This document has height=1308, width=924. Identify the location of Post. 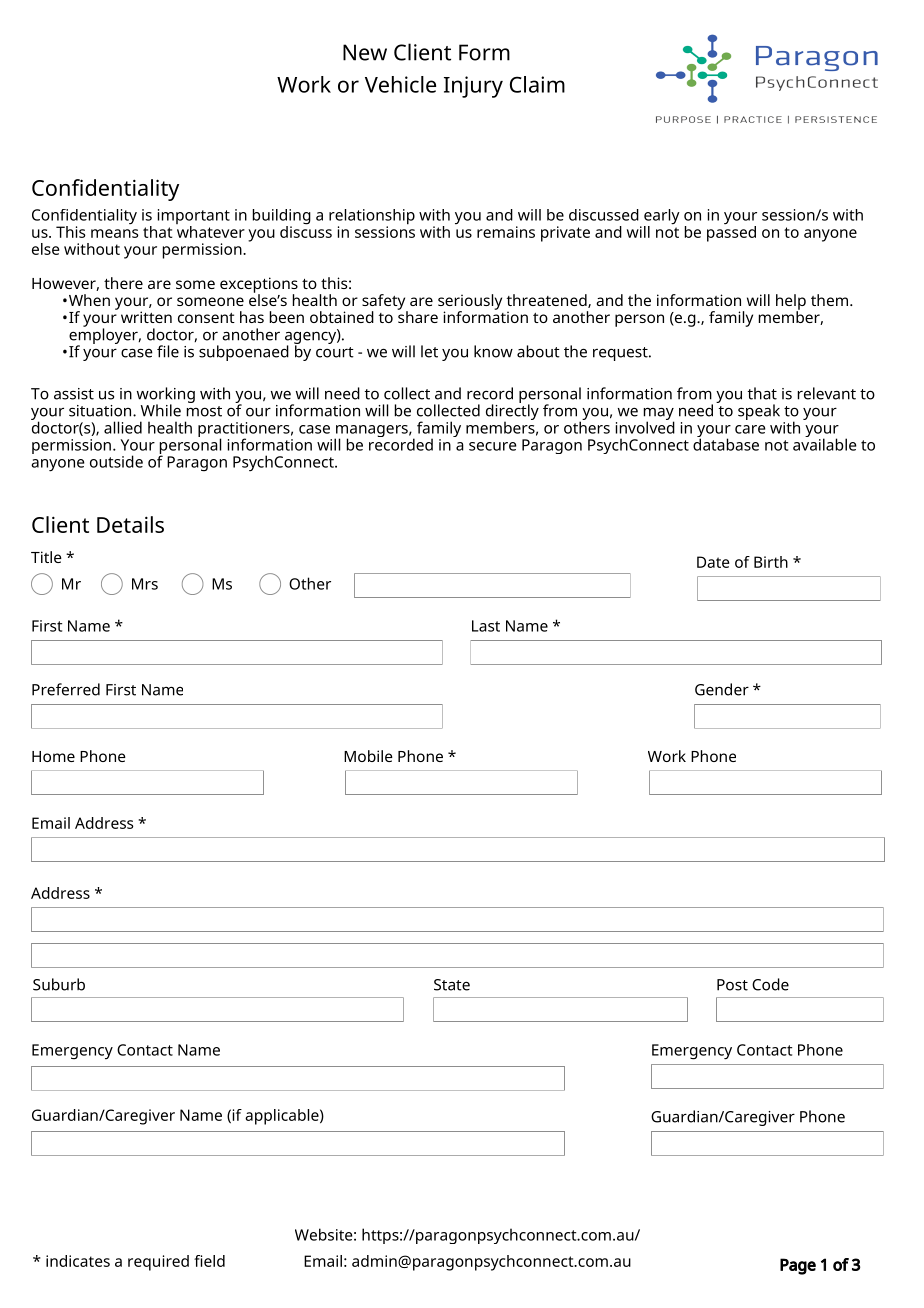
(732, 985).
